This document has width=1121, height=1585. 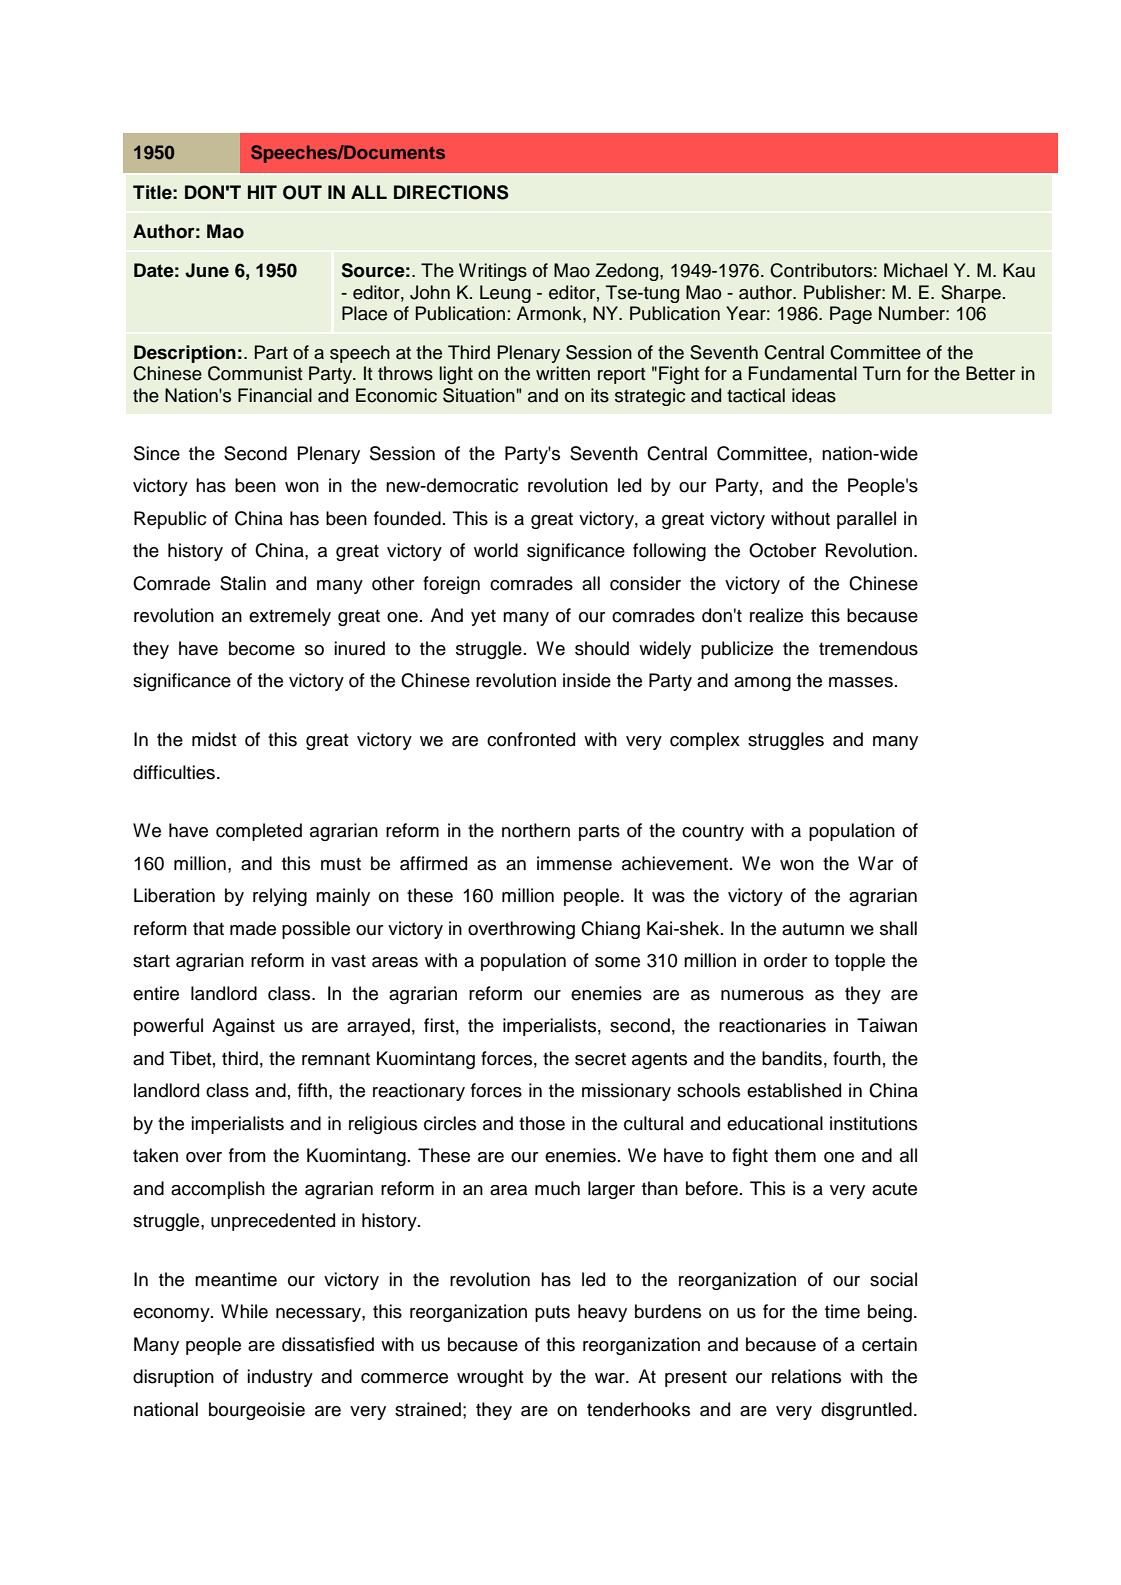 I want to click on heavy, so click(x=602, y=1313).
